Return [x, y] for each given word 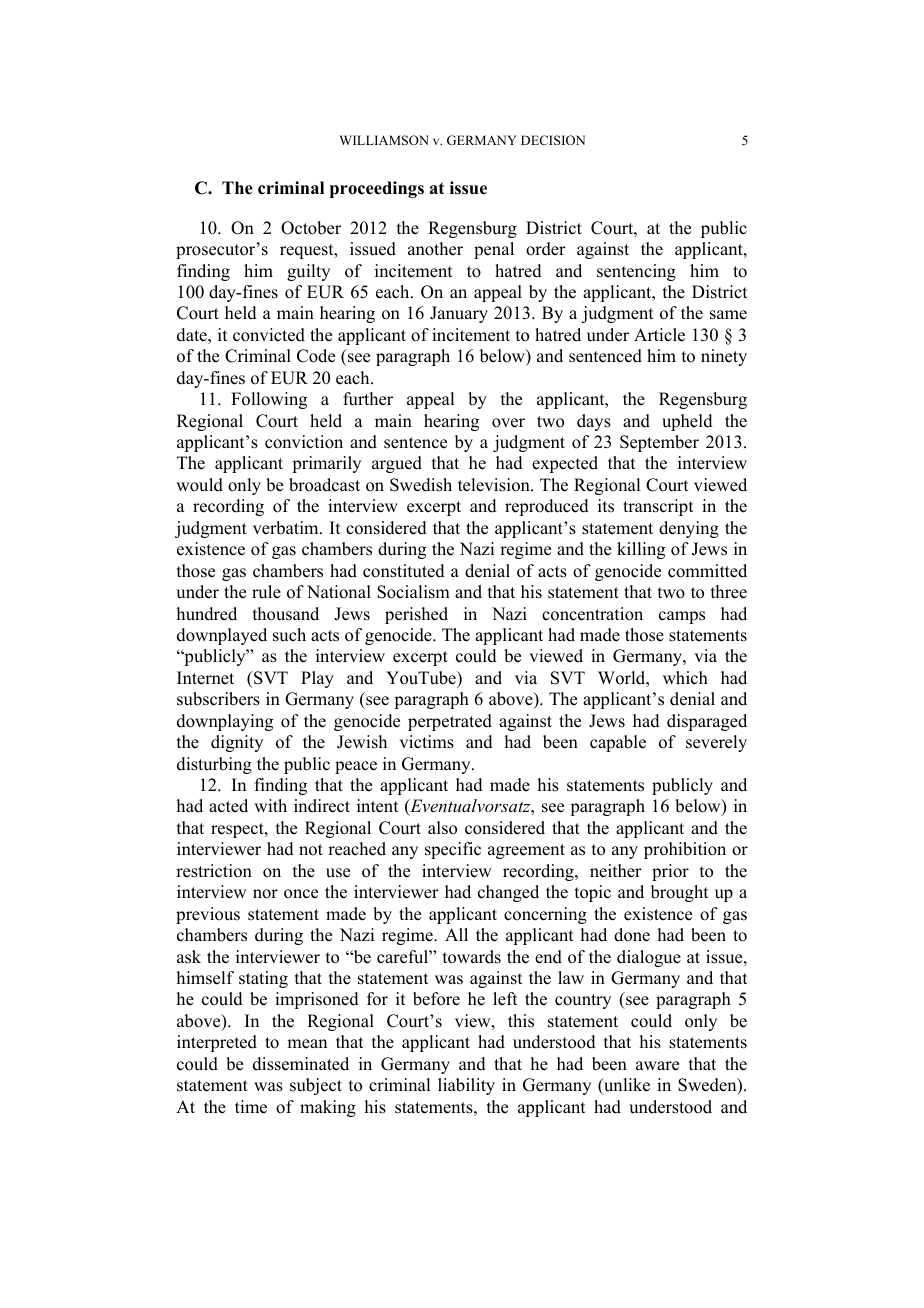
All [456, 934]
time [251, 1107]
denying [689, 529]
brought [679, 893]
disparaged [707, 722]
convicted [269, 335]
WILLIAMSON [384, 140]
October [311, 228]
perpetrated [450, 722]
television [495, 485]
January [459, 314]
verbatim [287, 528]
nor [265, 894]
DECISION [553, 140]
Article [659, 335]
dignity [237, 743]
